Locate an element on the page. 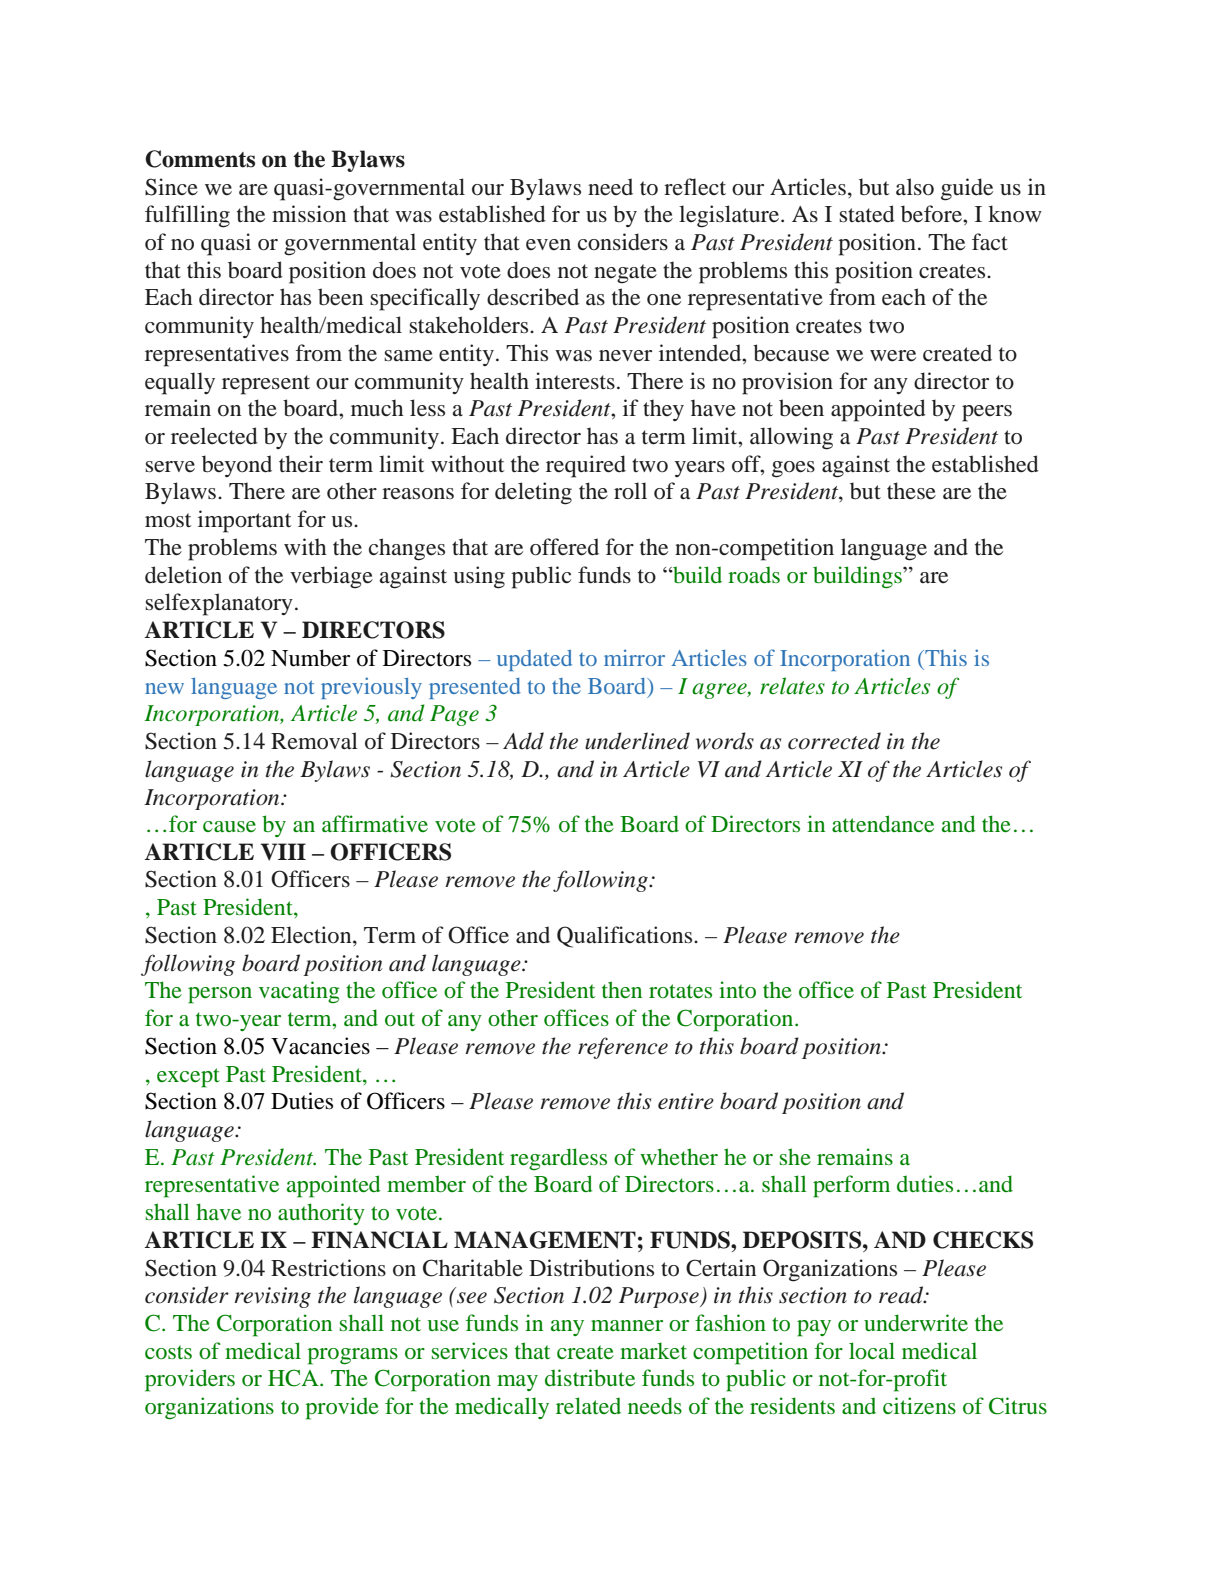 The image size is (1230, 1591). mission is located at coordinates (309, 214).
